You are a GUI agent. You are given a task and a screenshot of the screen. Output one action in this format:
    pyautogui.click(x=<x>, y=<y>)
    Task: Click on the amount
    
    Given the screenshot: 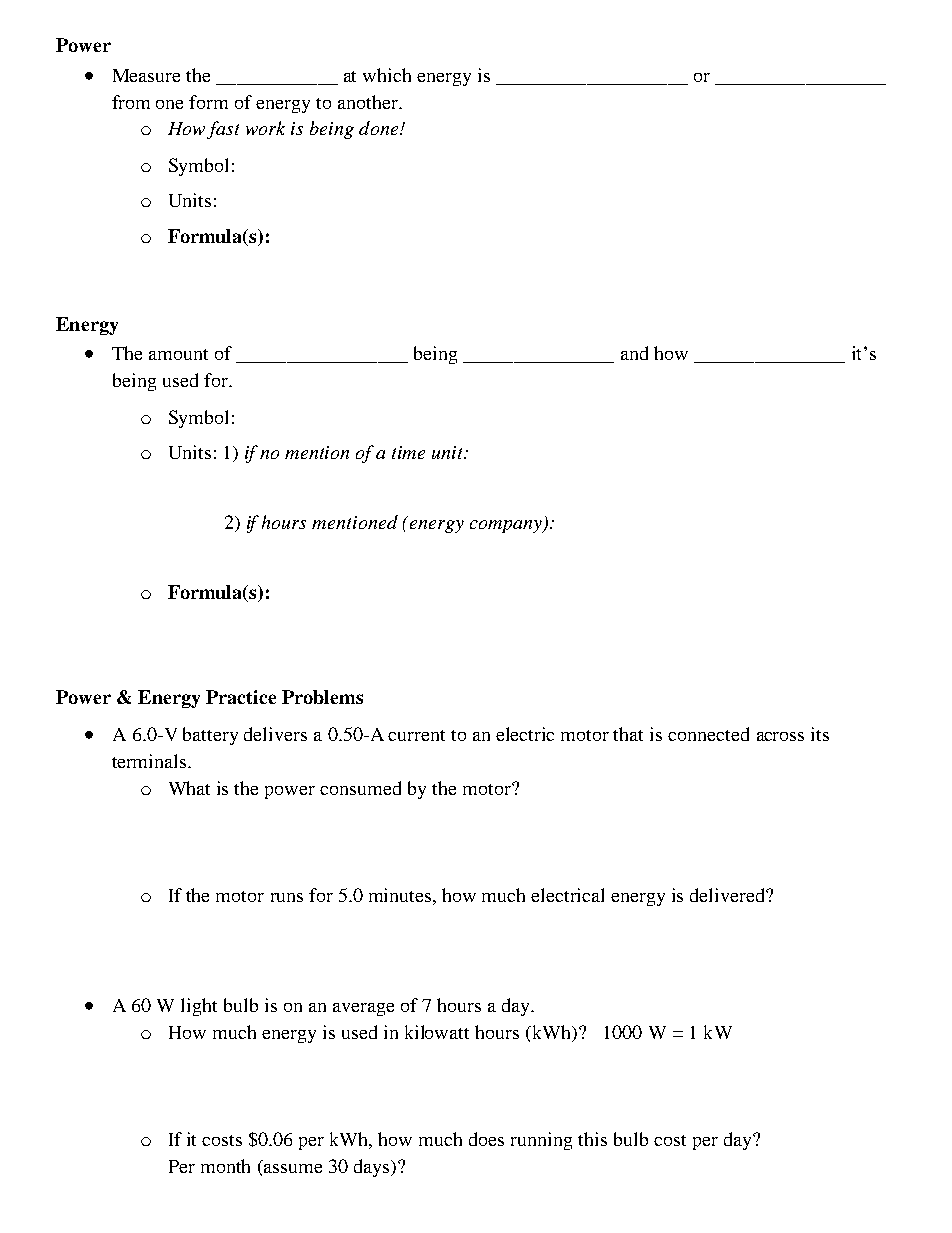 What is the action you would take?
    pyautogui.click(x=178, y=354)
